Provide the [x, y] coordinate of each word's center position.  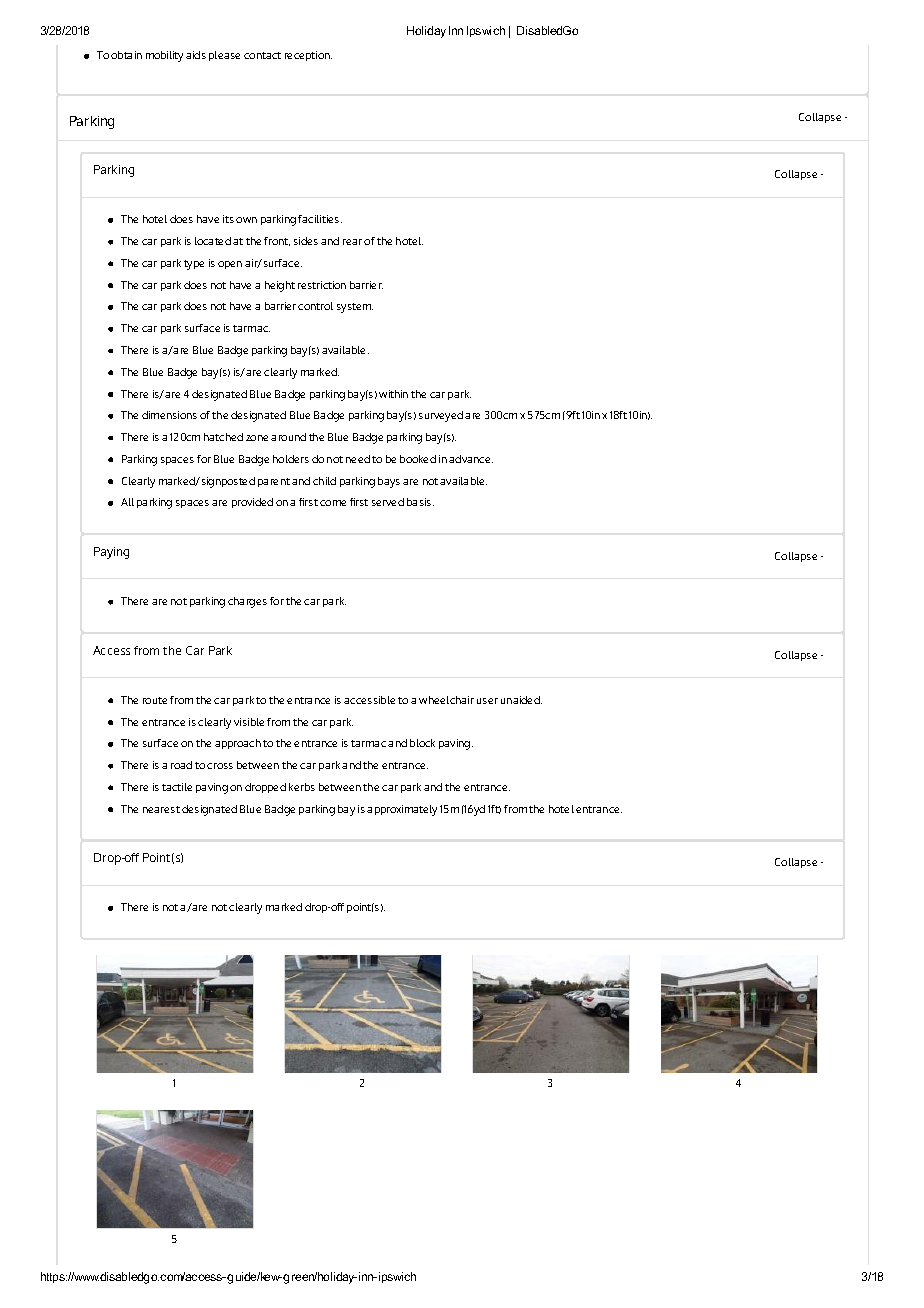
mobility [164, 56]
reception [308, 56]
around [288, 437]
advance [471, 459]
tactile [177, 787]
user [487, 701]
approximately [402, 810]
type [194, 265]
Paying [111, 553]
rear [352, 242]
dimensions [169, 415]
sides [306, 241]
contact [262, 55]
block [422, 743]
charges [247, 602]
